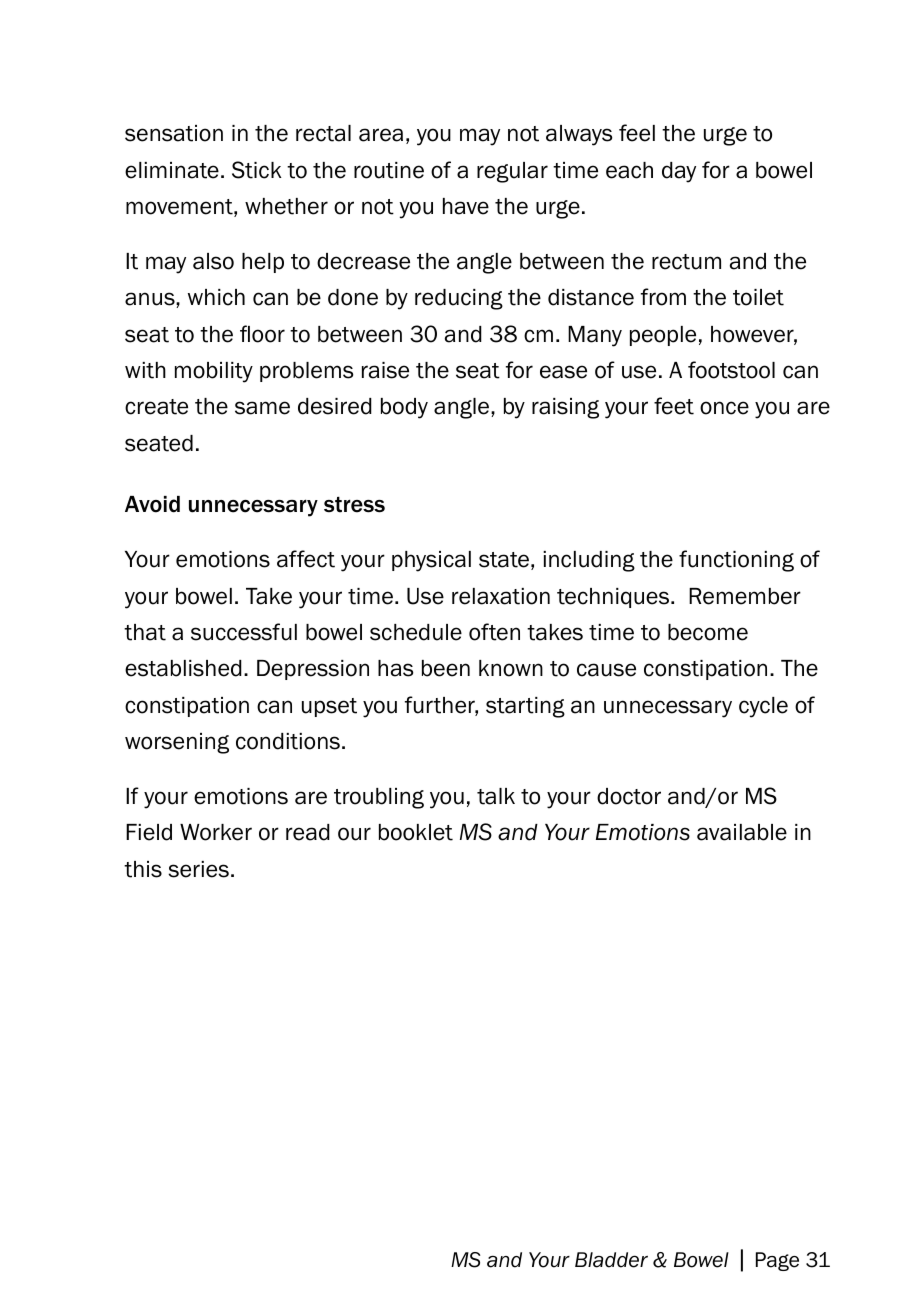 This image has height=1311, width=924. What do you see at coordinates (404, 408) in the image?
I see `body` at bounding box center [404, 408].
